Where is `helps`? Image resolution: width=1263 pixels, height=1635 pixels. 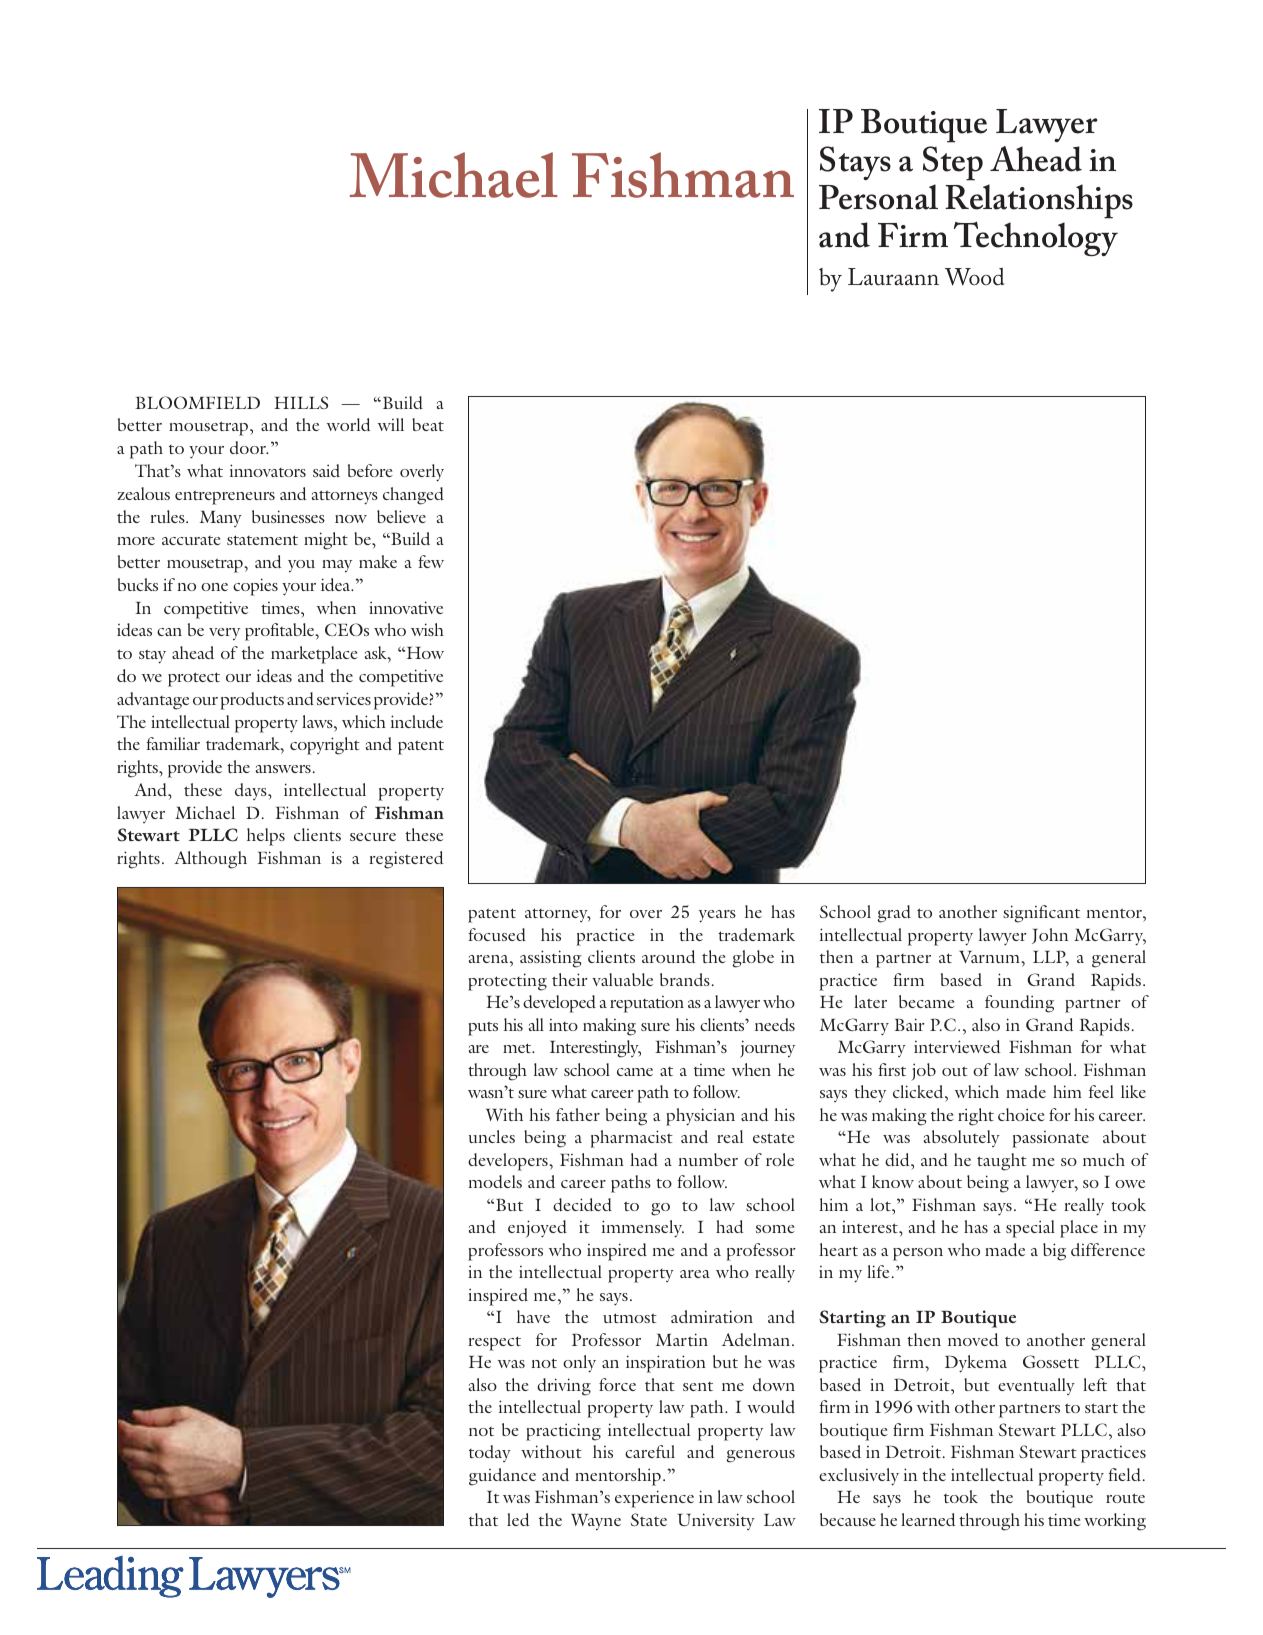
helps is located at coordinates (266, 837).
